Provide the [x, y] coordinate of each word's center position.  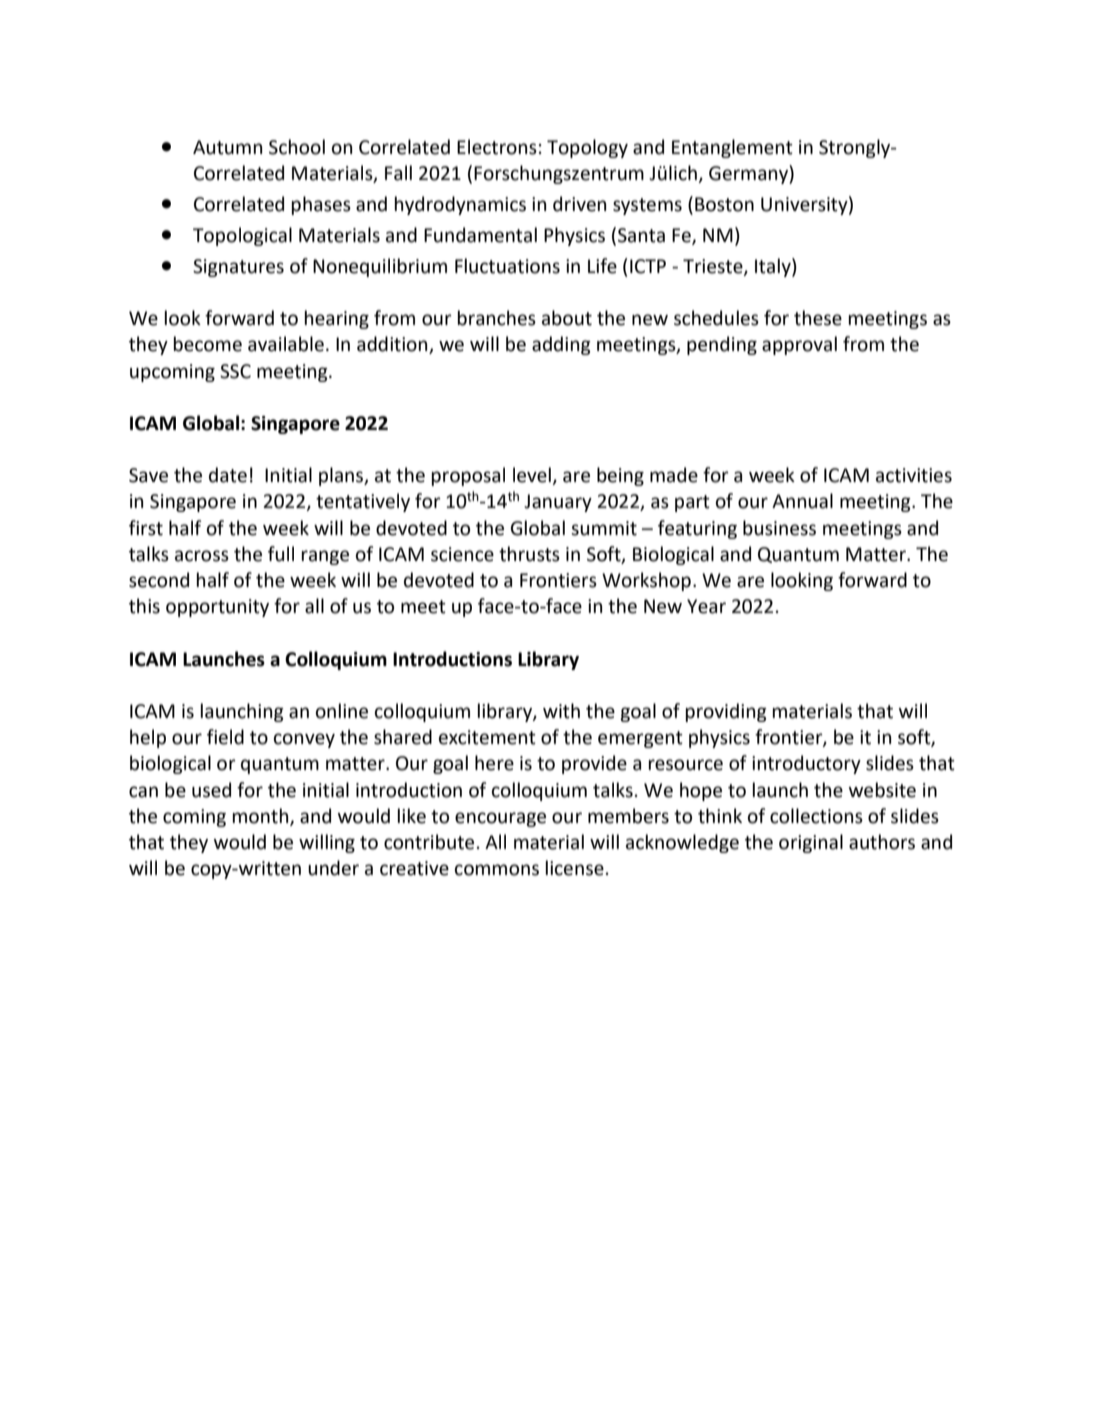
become [208, 344]
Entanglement [732, 148]
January [558, 503]
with [561, 711]
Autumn [227, 147]
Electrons [497, 147]
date [228, 475]
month [262, 816]
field [225, 737]
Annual [802, 501]
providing [726, 712]
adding [561, 345]
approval [799, 345]
